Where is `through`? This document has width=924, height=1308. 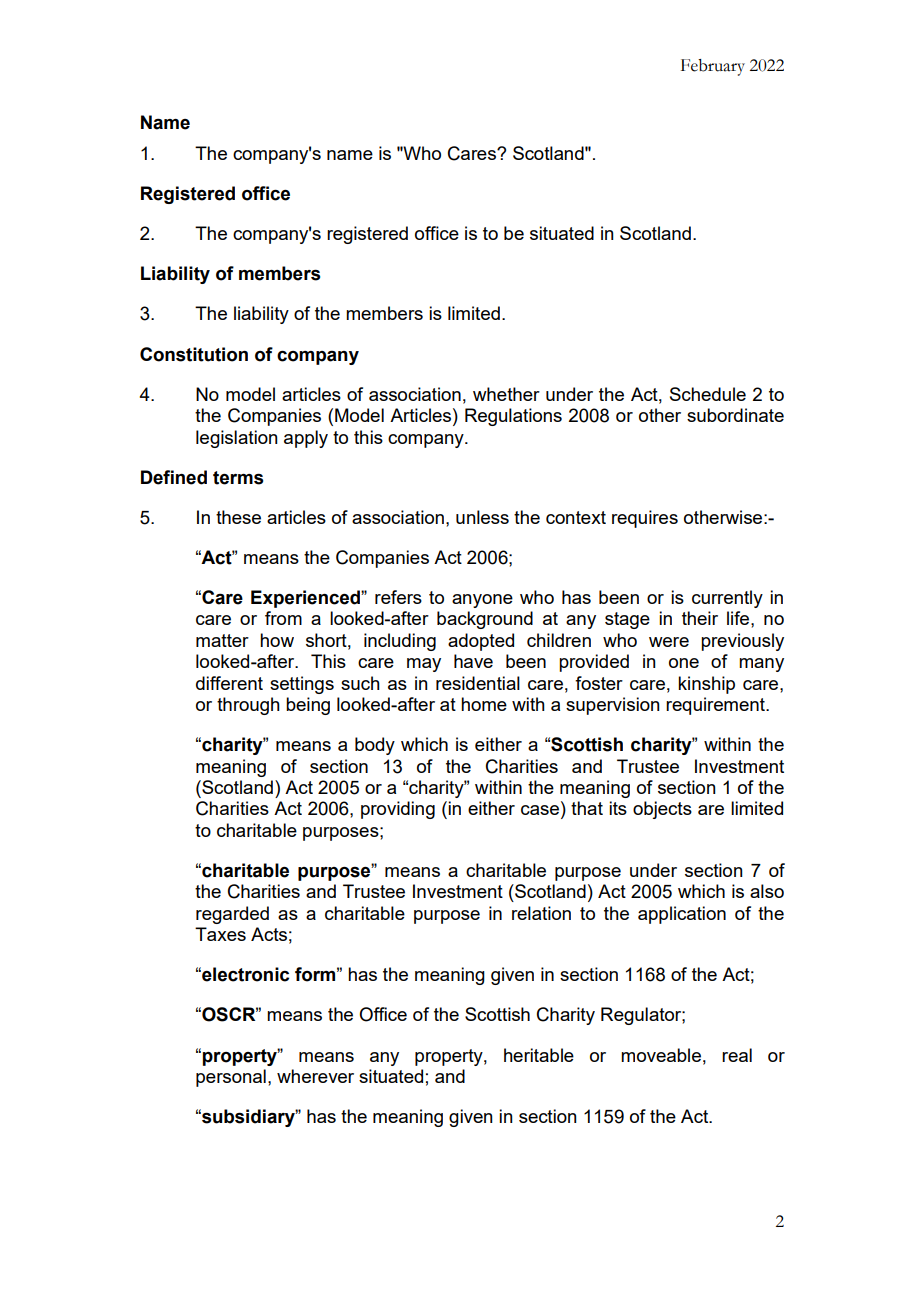
through is located at coordinates (248, 706).
